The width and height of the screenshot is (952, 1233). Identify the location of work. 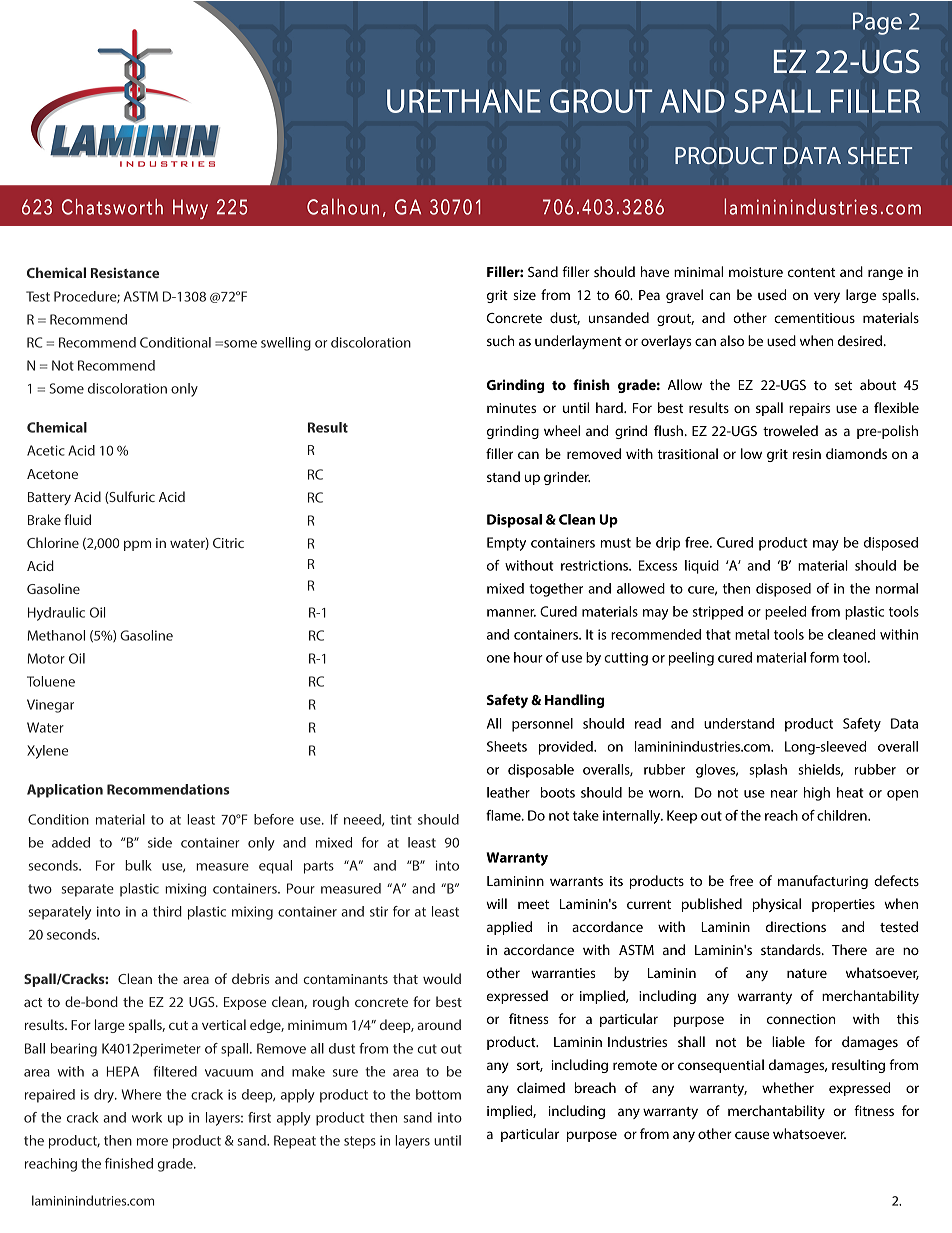
(147, 1117).
